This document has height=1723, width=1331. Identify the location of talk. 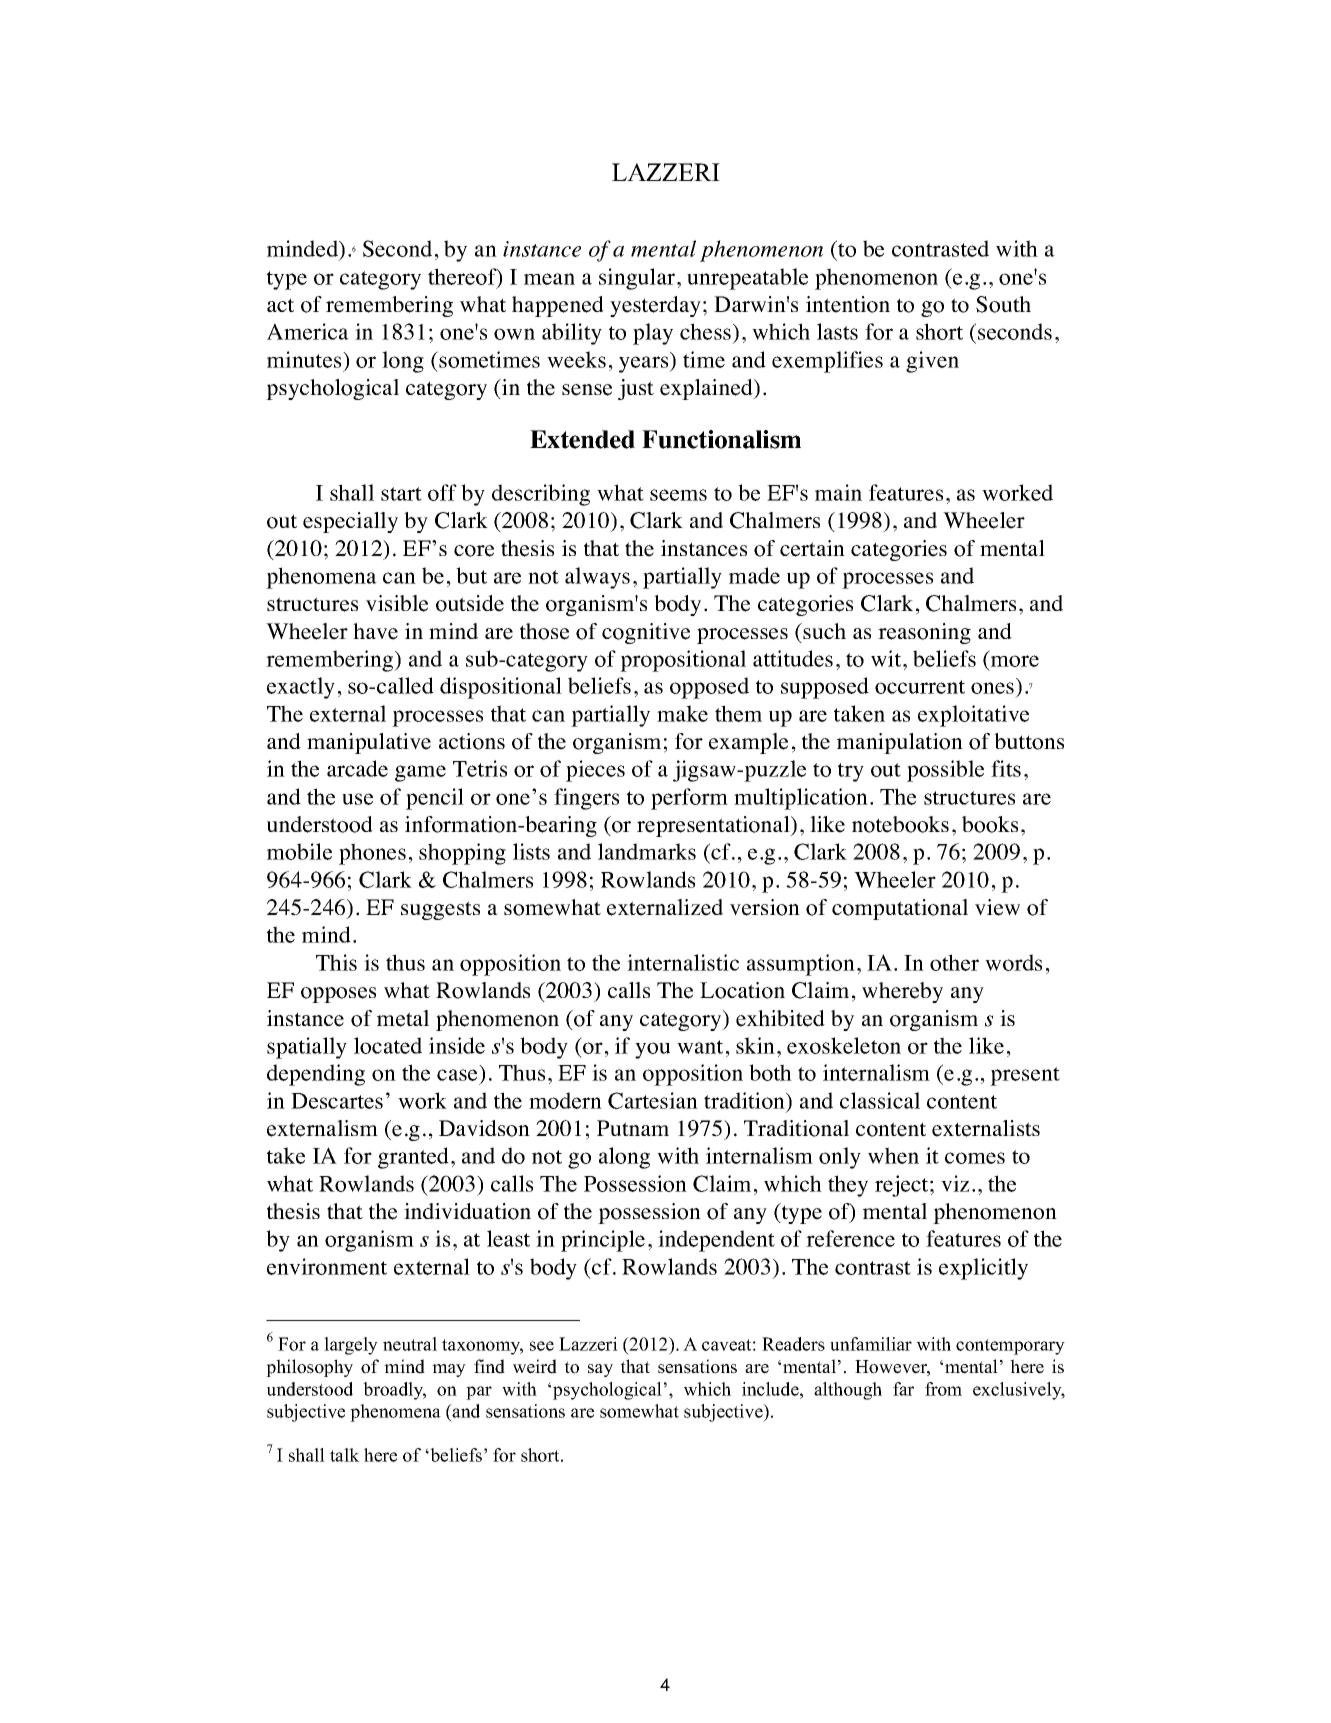
(345, 1455).
